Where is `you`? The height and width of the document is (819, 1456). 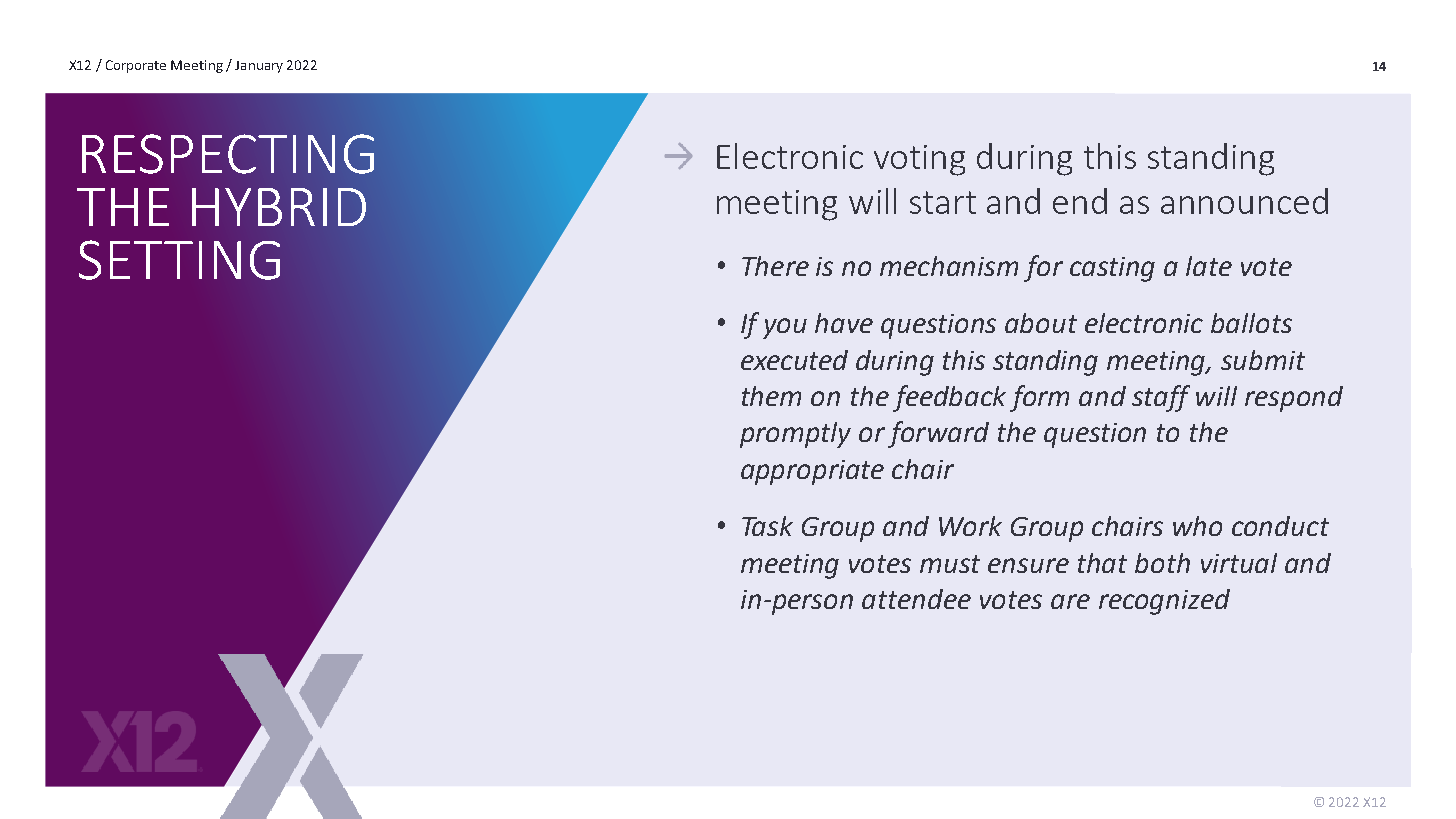
you is located at coordinates (785, 328).
